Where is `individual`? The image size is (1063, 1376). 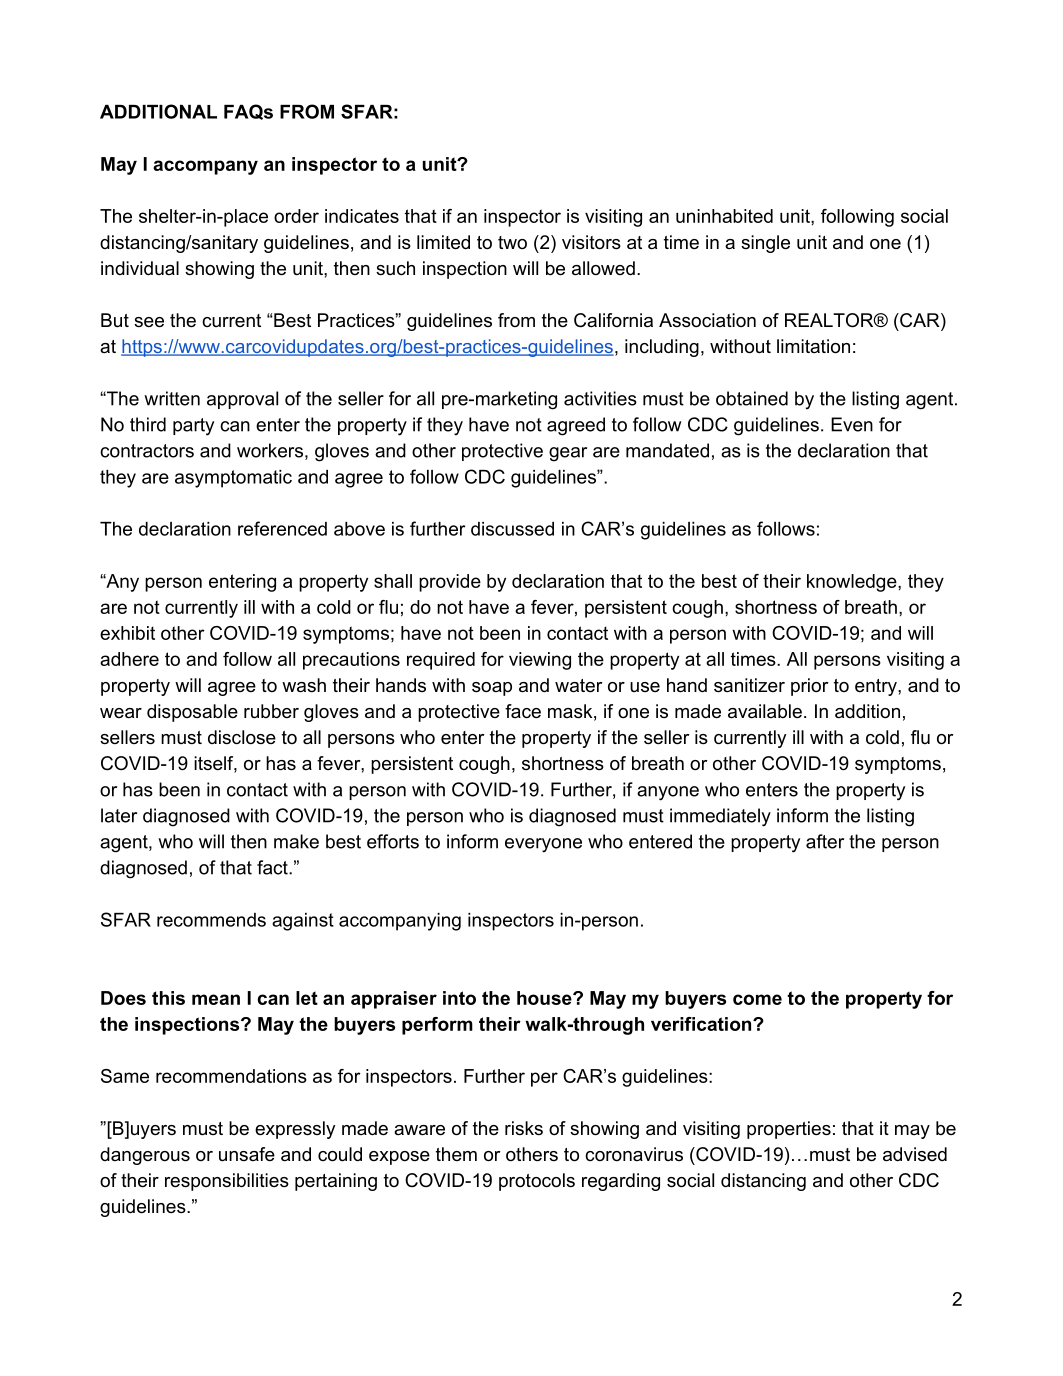
individual is located at coordinates (140, 268).
